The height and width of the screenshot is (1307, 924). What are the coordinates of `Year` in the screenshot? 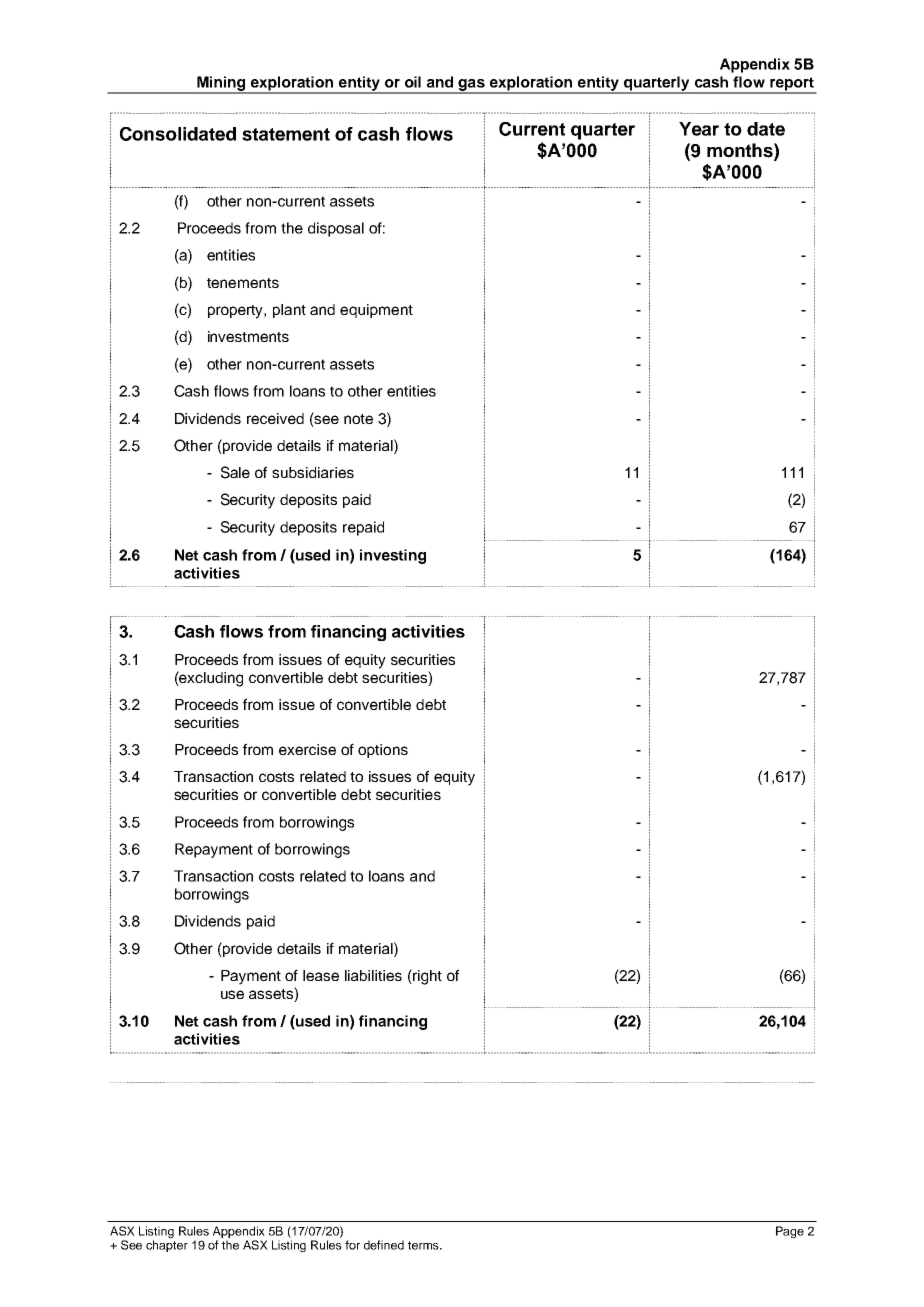 It's located at (699, 129).
